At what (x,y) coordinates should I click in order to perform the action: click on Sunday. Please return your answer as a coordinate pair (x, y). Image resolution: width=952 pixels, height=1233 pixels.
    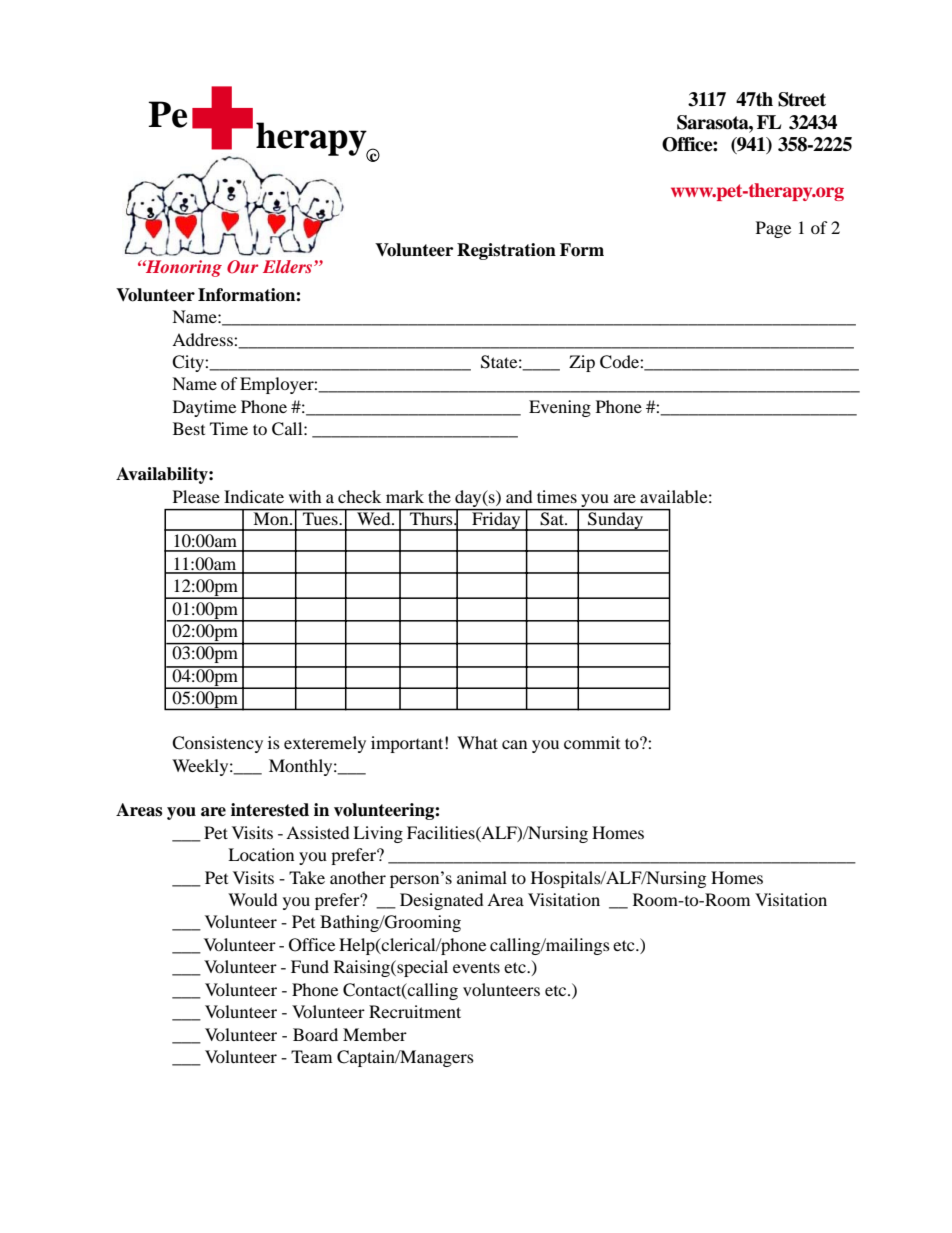
    Looking at the image, I should click on (616, 520).
